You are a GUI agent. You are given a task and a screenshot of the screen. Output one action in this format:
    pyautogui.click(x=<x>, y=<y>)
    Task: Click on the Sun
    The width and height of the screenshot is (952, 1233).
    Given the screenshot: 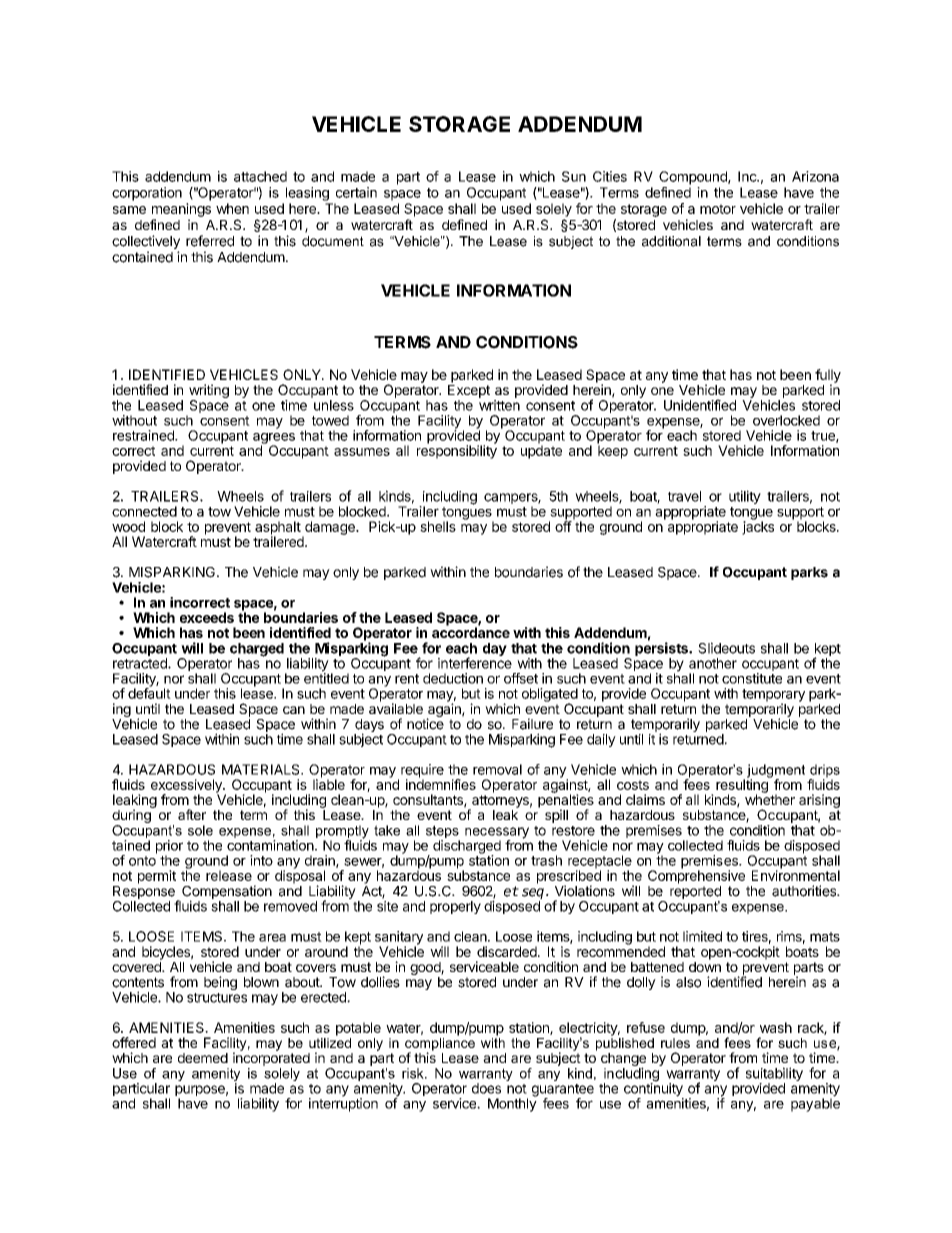 What is the action you would take?
    pyautogui.click(x=574, y=176)
